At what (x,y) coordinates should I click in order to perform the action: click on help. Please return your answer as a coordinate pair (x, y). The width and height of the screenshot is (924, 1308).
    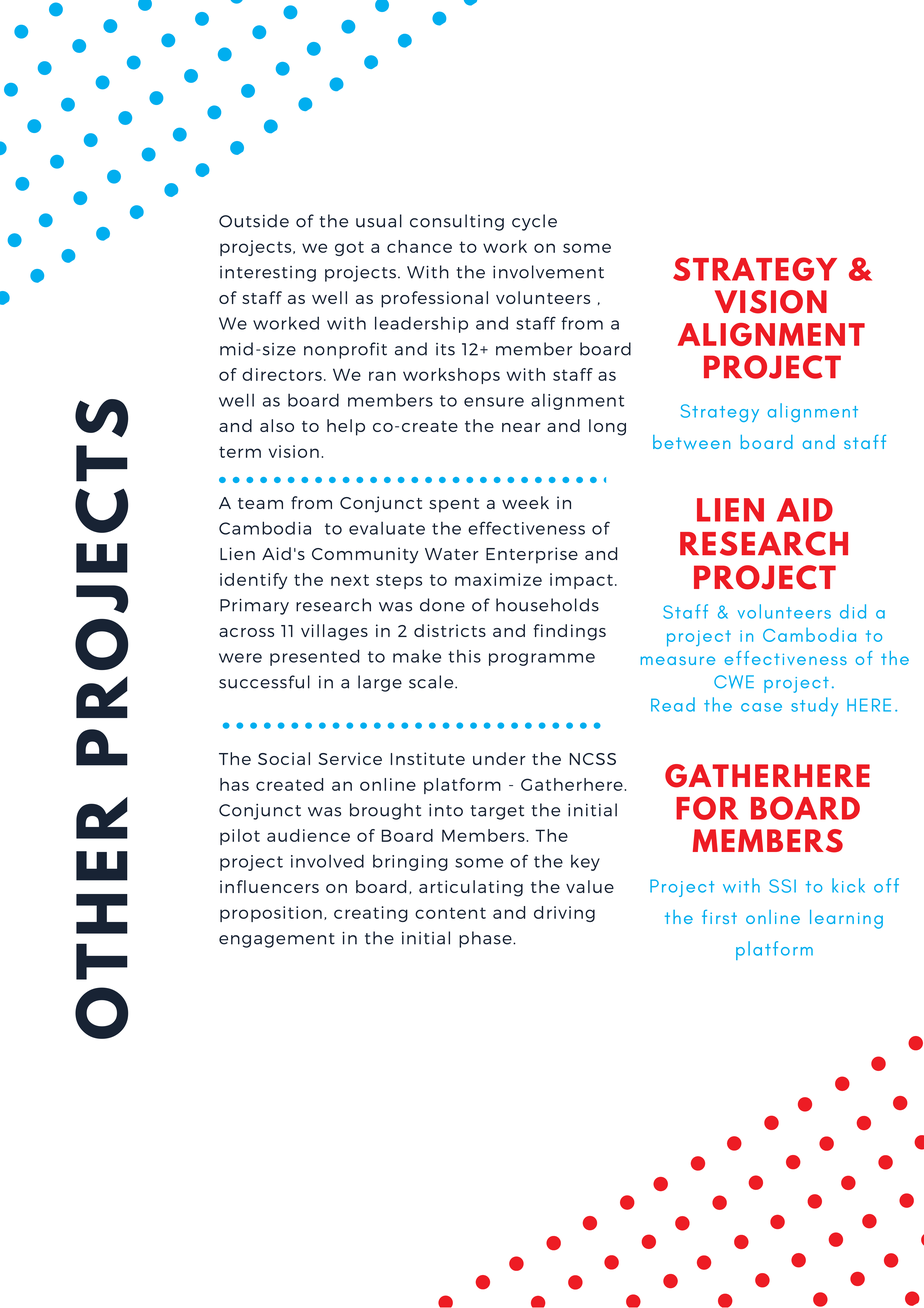
    Looking at the image, I should click on (346, 427).
